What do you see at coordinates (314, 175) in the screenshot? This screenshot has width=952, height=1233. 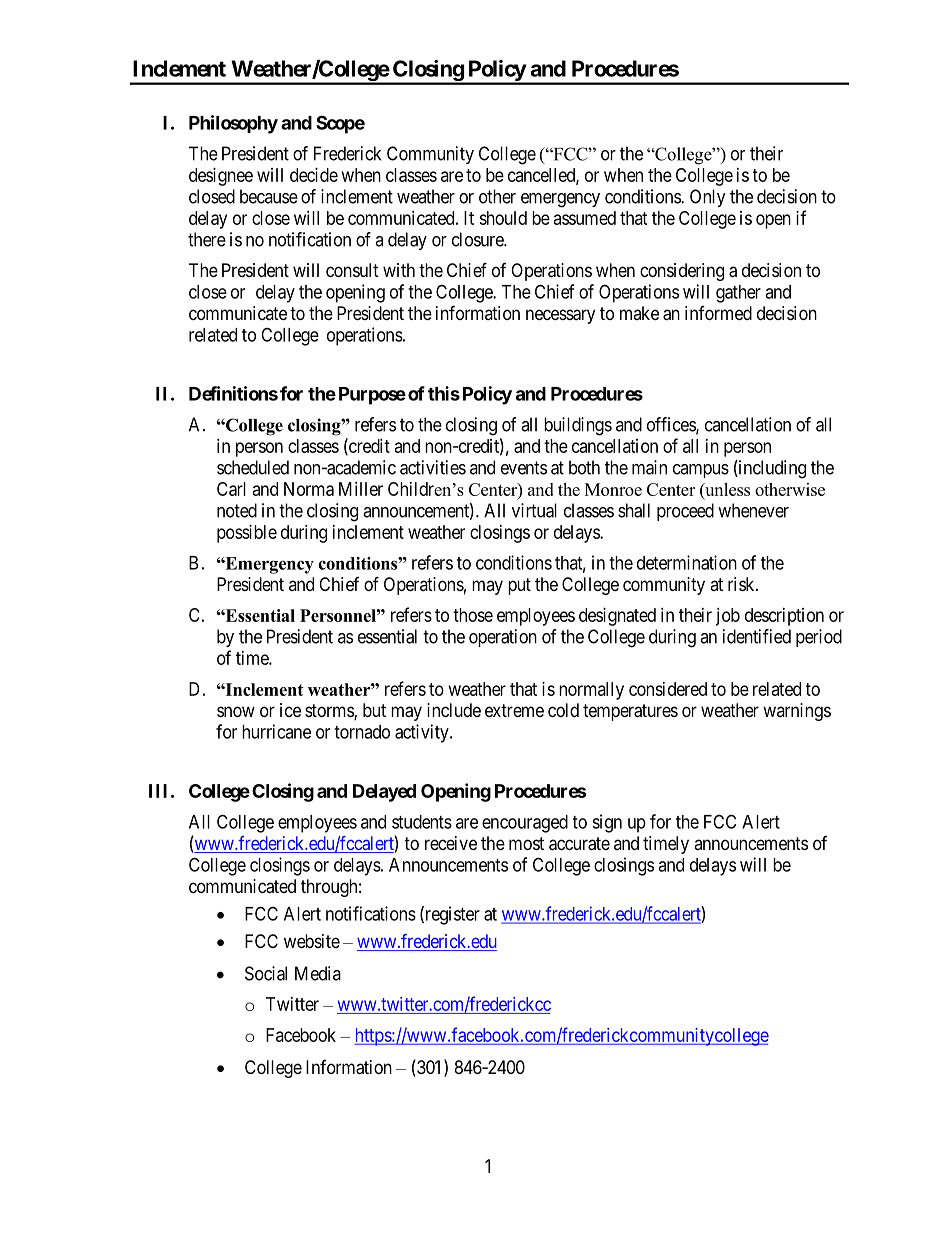 I see `decide` at bounding box center [314, 175].
